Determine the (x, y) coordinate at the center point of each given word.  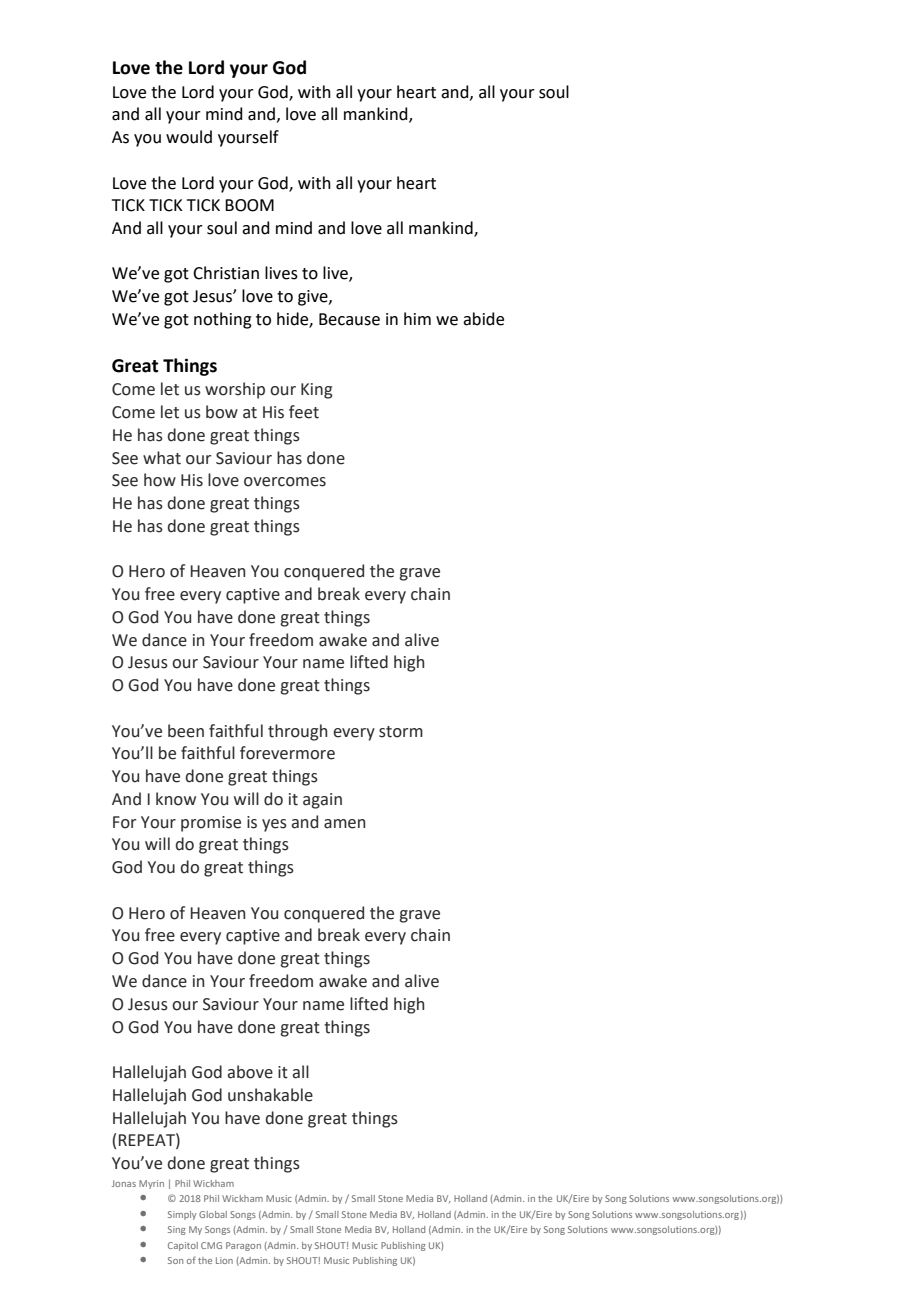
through (297, 732)
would (189, 137)
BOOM (249, 205)
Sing (177, 1230)
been (186, 731)
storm (401, 732)
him (417, 318)
